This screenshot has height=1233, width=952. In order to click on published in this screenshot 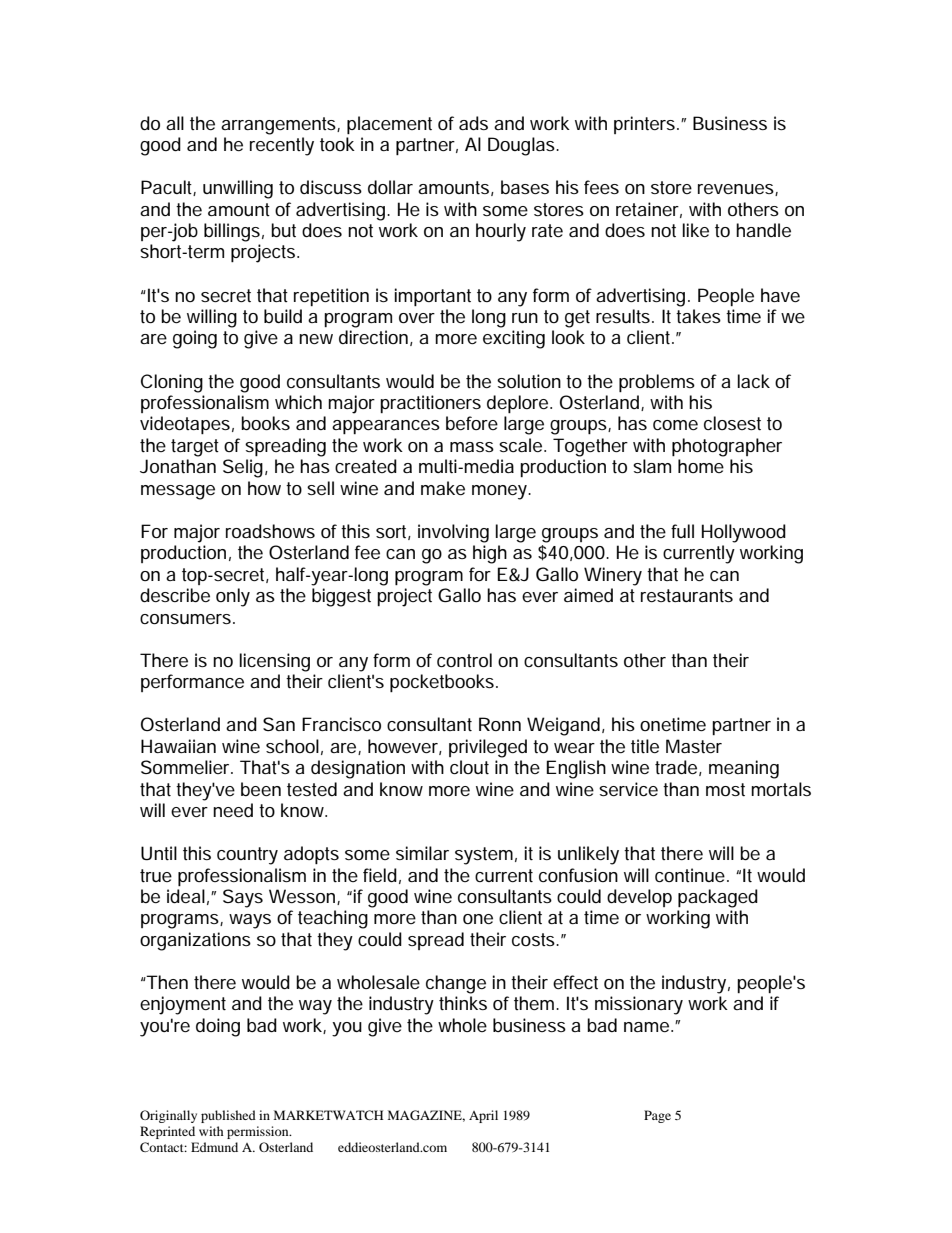, I will do `click(228, 1116)`.
